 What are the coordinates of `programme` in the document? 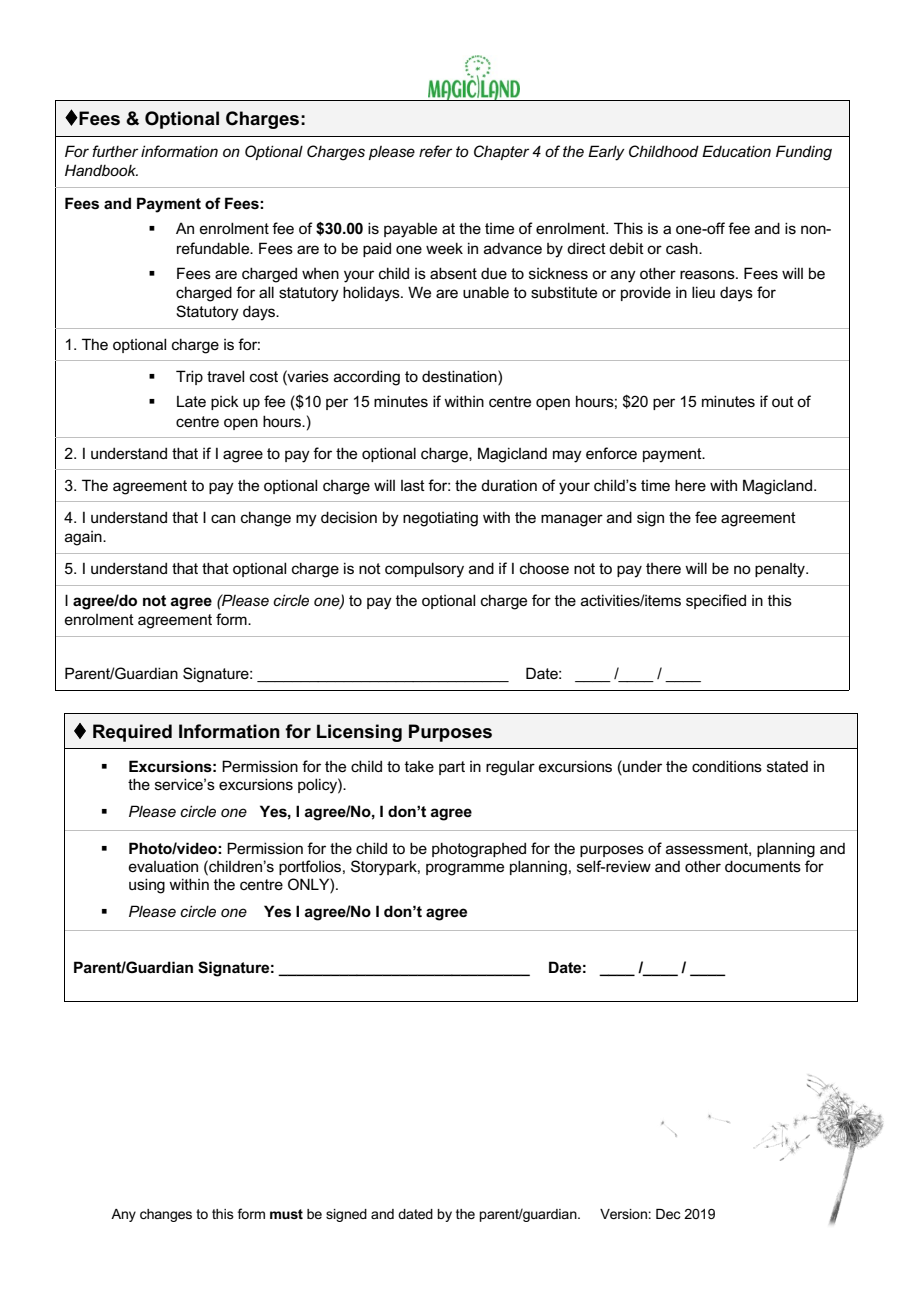 It's located at (465, 869).
